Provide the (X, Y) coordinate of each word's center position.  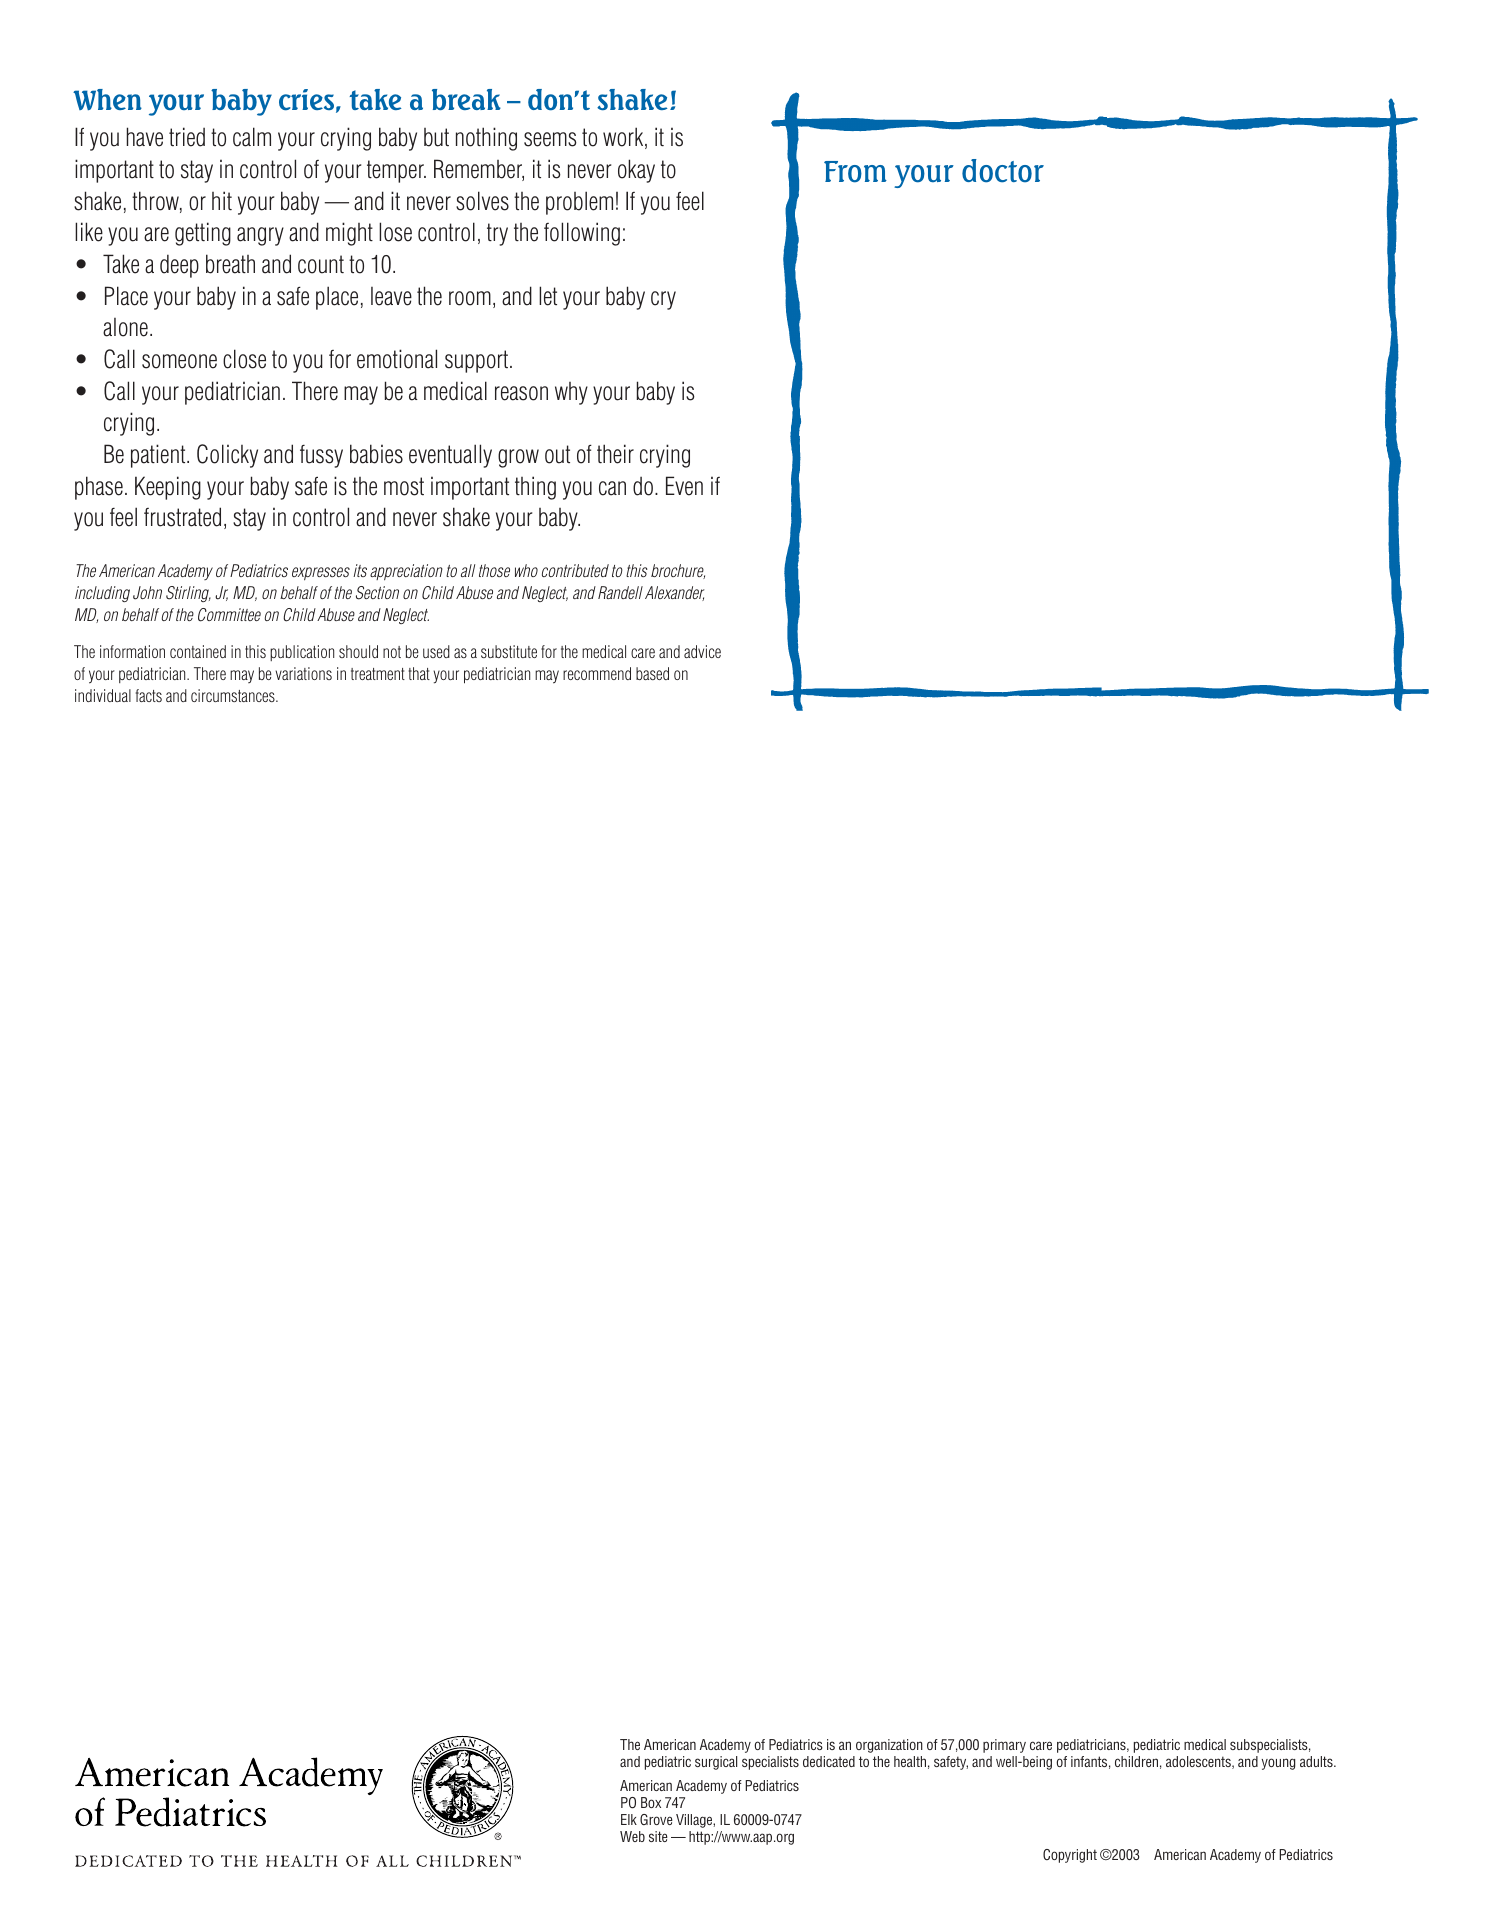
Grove (656, 1819)
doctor (1003, 171)
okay (636, 171)
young (1278, 1764)
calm (252, 137)
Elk (629, 1819)
